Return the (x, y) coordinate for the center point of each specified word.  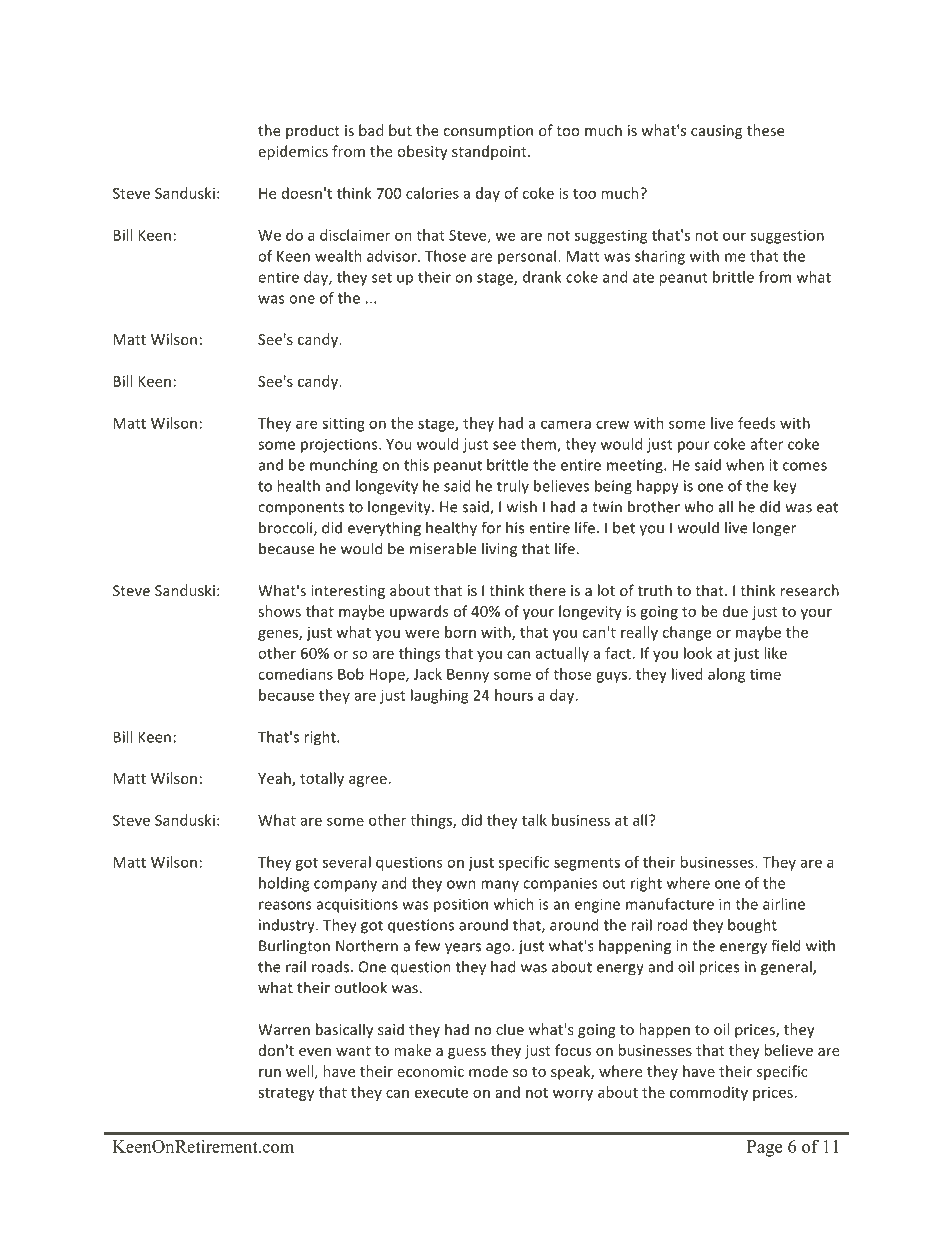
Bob (351, 674)
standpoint (490, 152)
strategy (286, 1094)
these (765, 130)
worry (573, 1095)
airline (784, 904)
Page (764, 1148)
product (313, 131)
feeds (757, 423)
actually (562, 654)
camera (566, 424)
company (345, 886)
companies (560, 884)
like (775, 653)
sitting (343, 424)
